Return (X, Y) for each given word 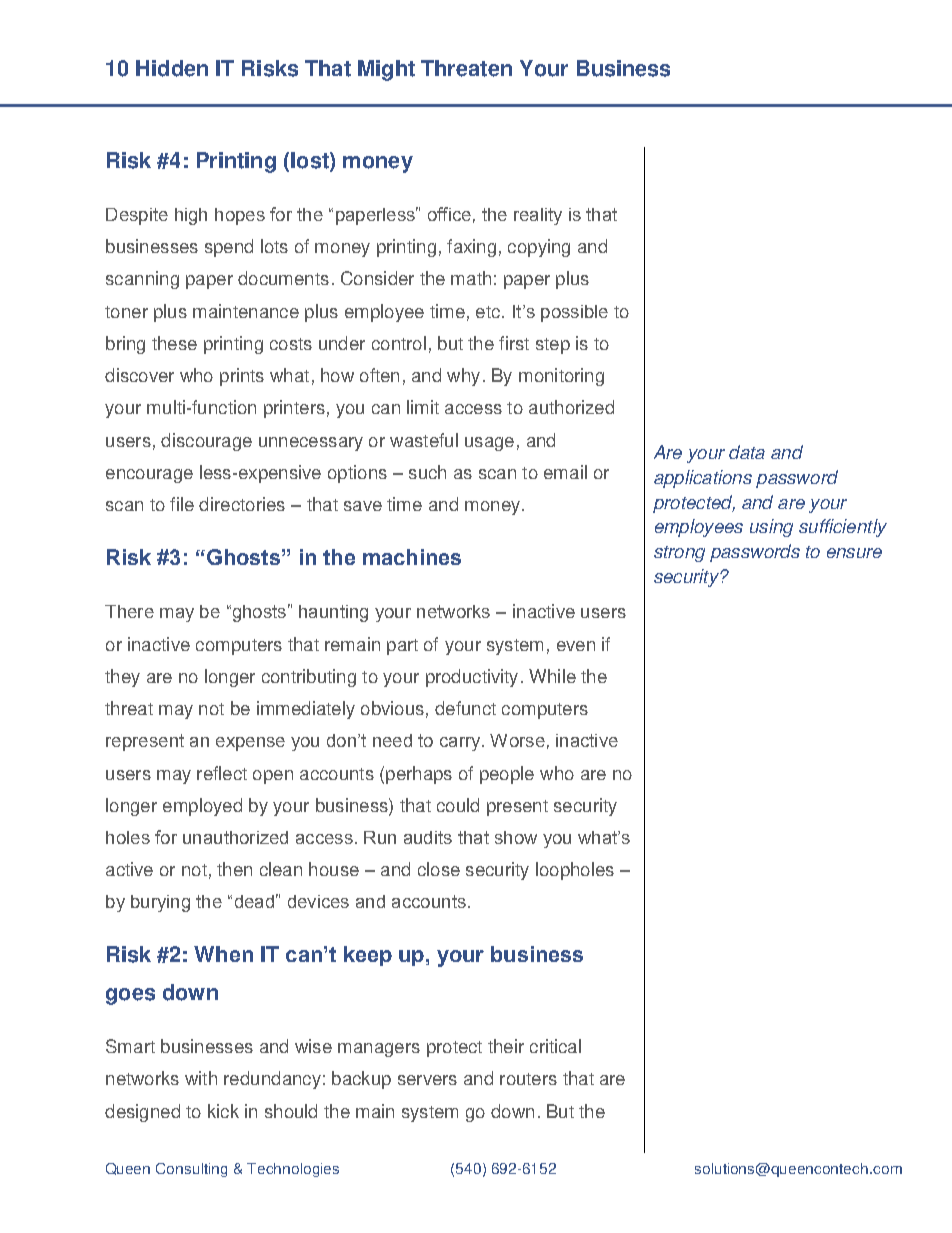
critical (555, 1046)
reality (538, 216)
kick (223, 1111)
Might (386, 70)
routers (528, 1079)
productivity (472, 678)
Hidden (172, 68)
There (129, 611)
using (771, 528)
